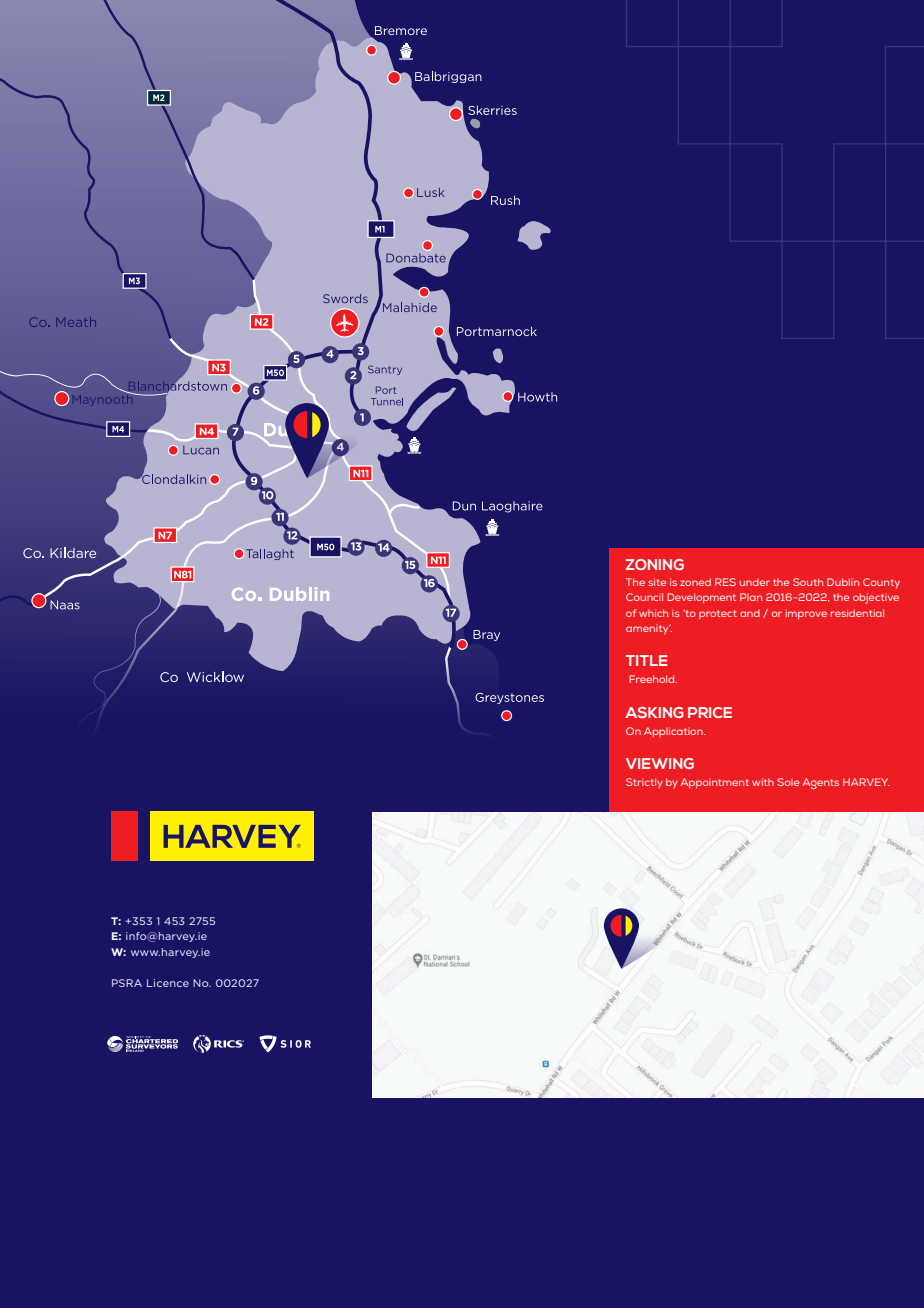 The height and width of the image is (1308, 924). What do you see at coordinates (754, 582) in the image?
I see `under` at bounding box center [754, 582].
